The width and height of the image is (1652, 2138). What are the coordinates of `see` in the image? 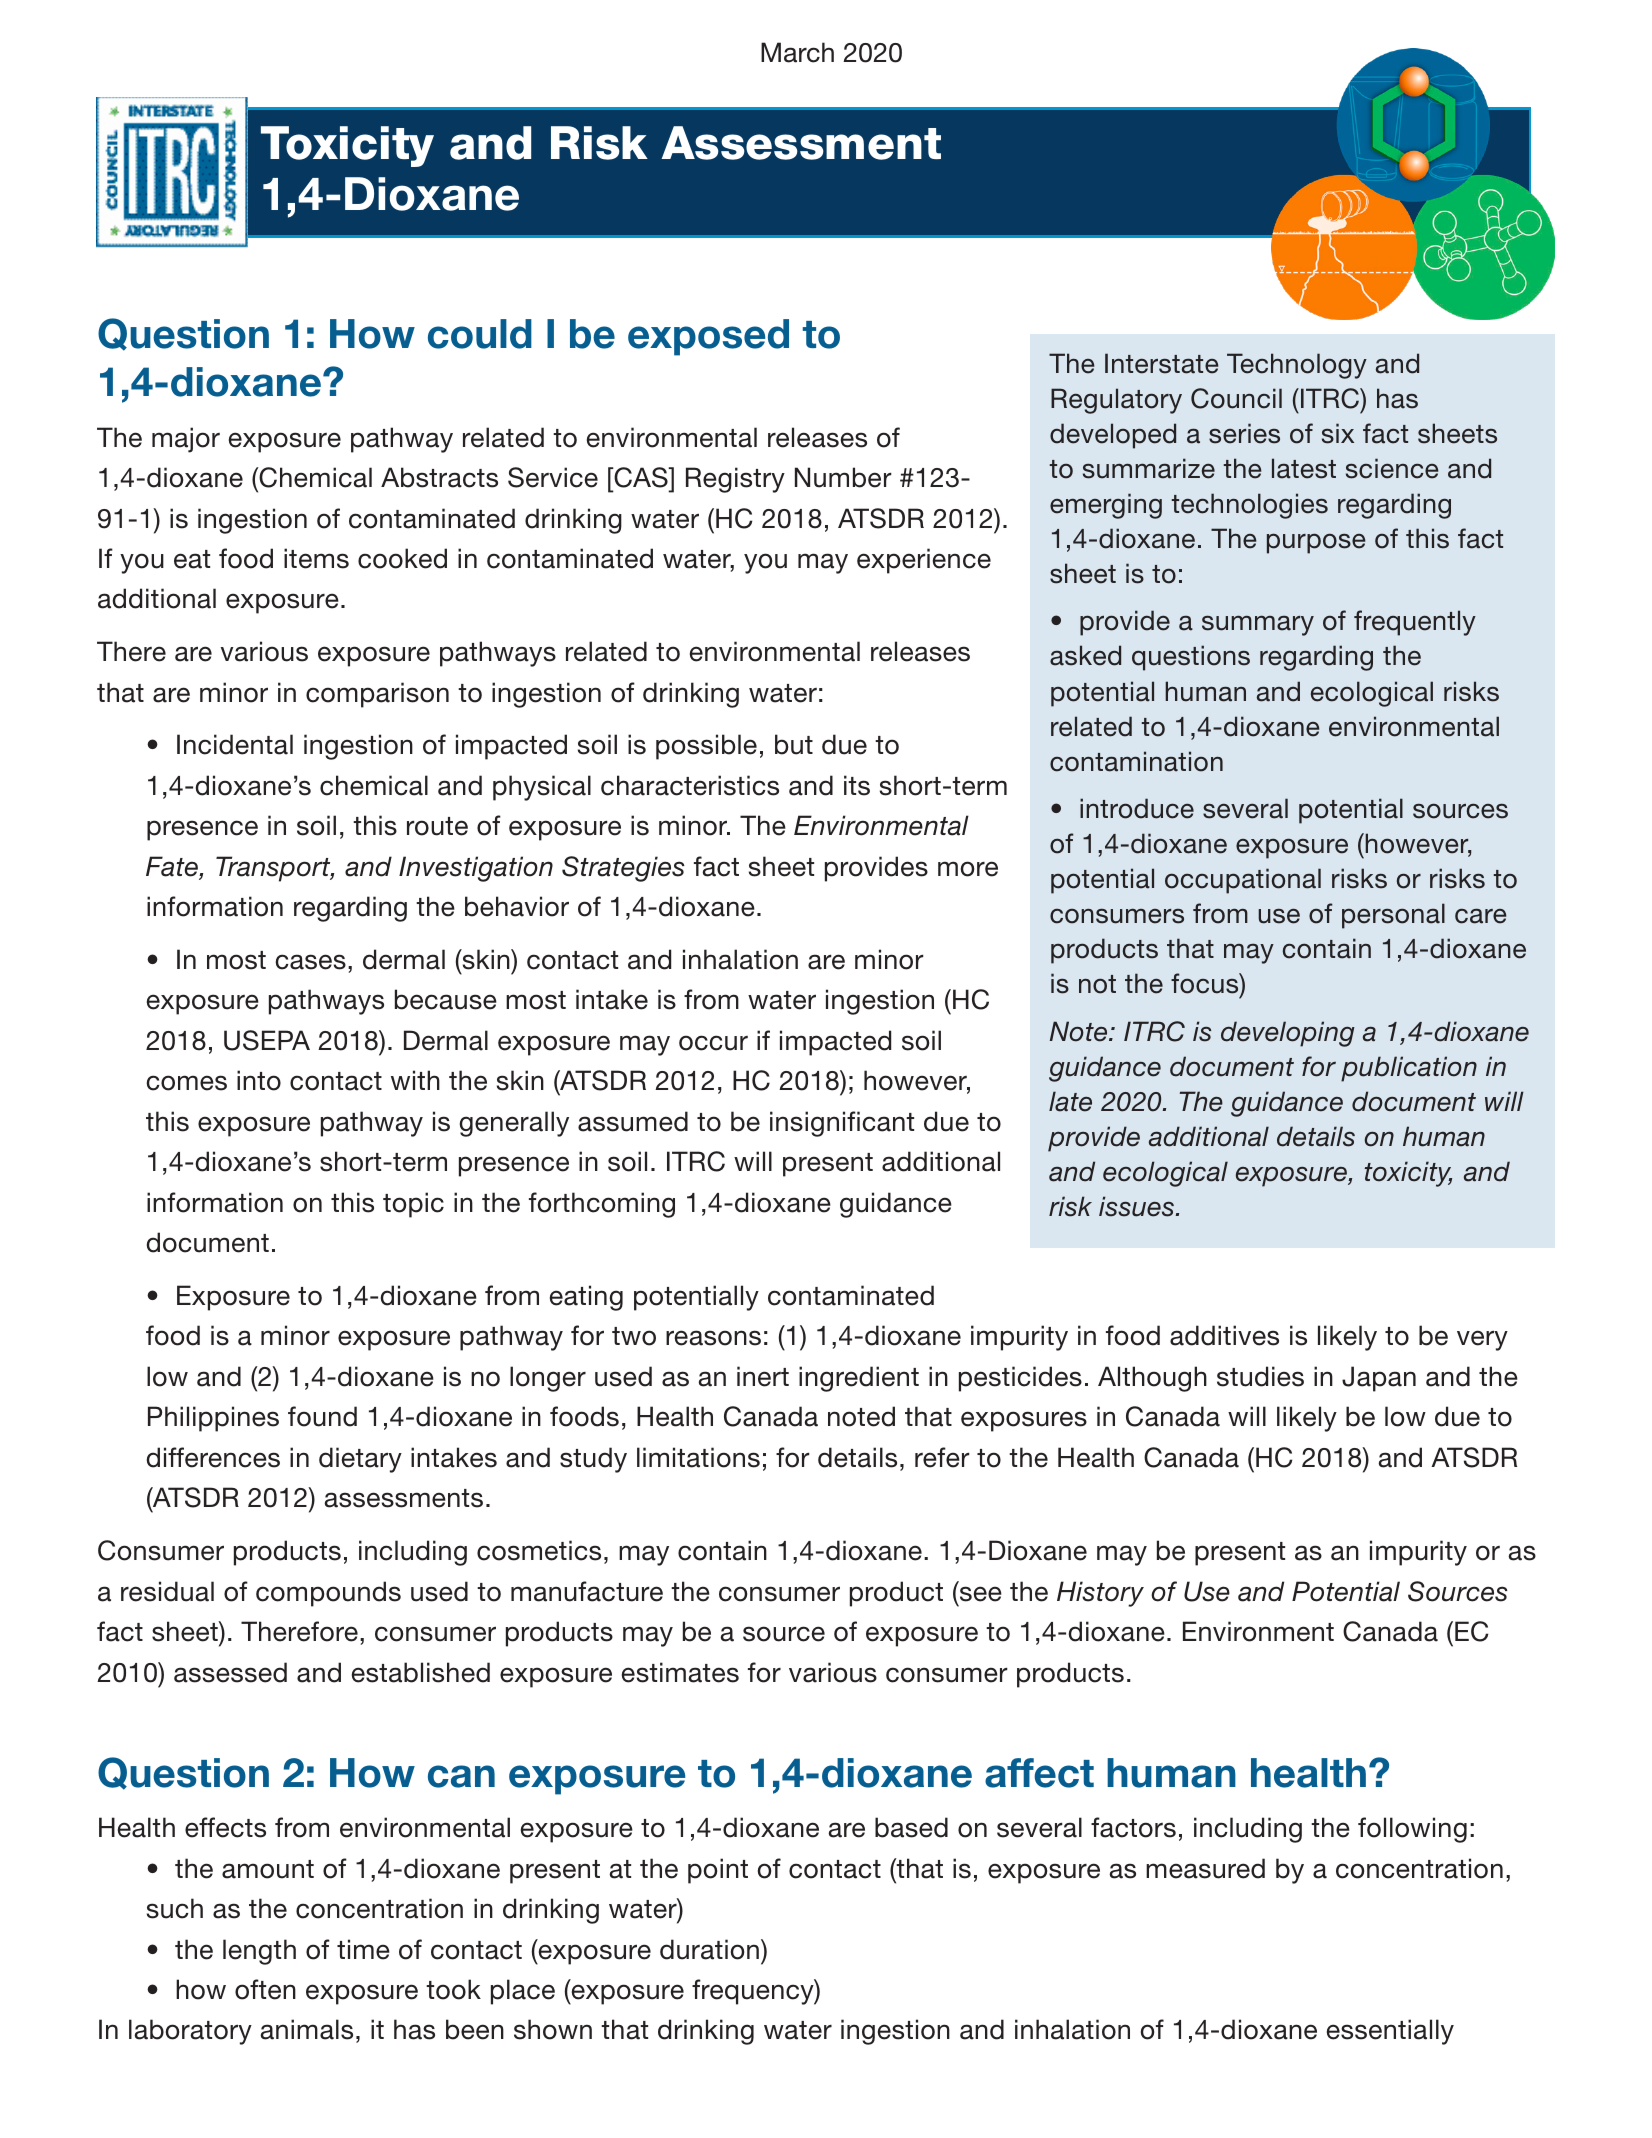 It's located at (979, 1594).
